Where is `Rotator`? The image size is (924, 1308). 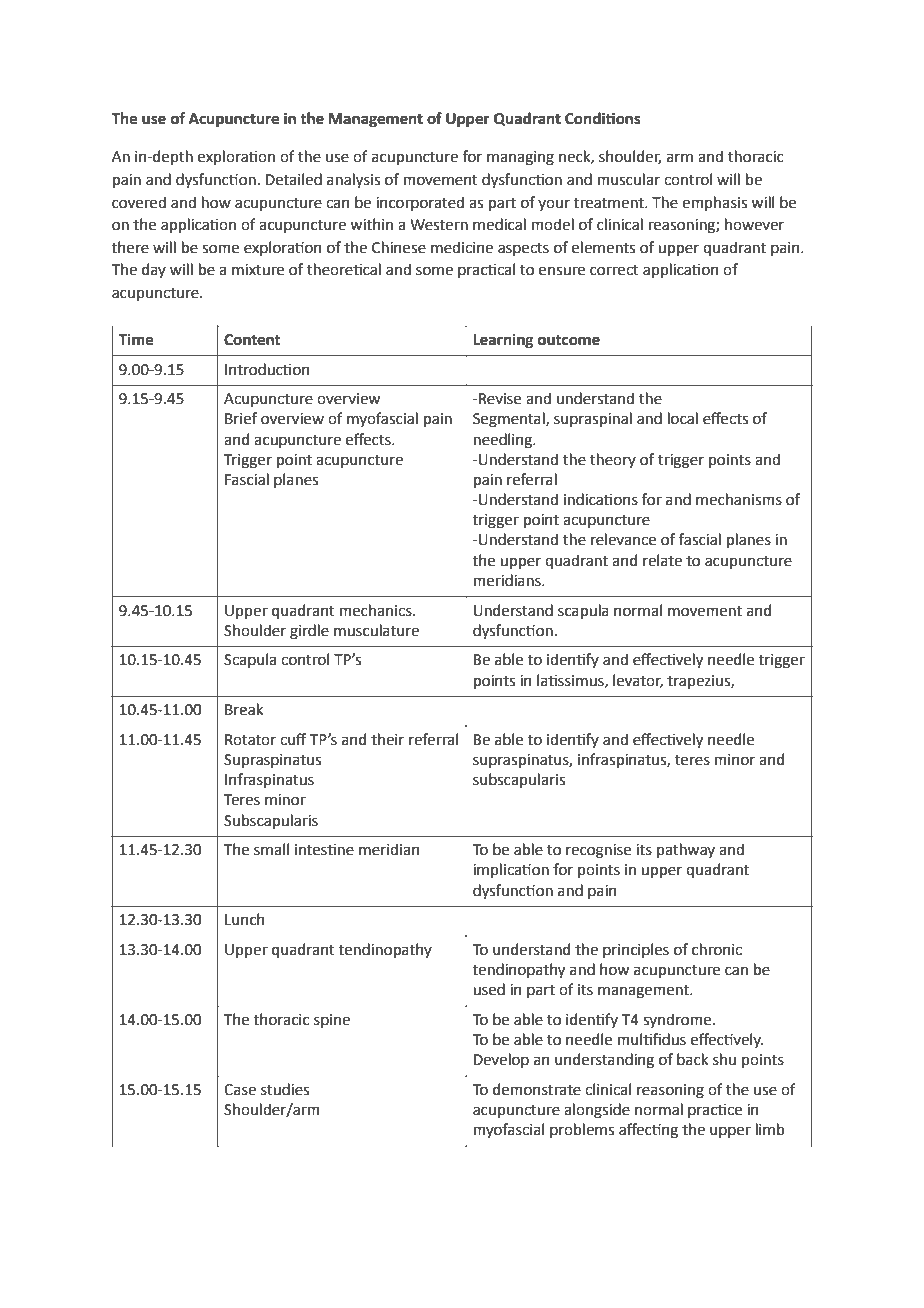
Rotator is located at coordinates (250, 740).
